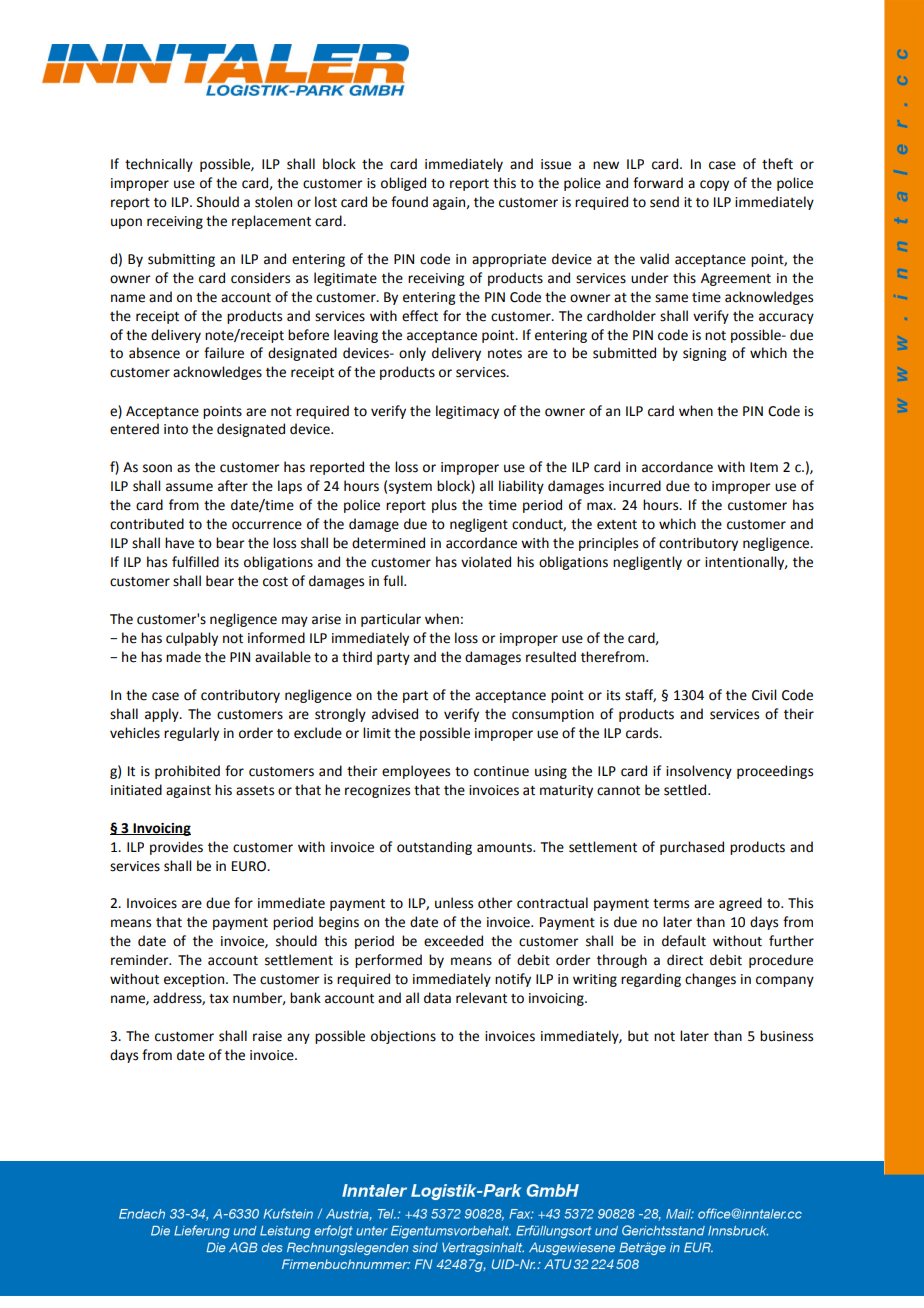 This screenshot has width=924, height=1308. What do you see at coordinates (409, 202) in the screenshot?
I see `found` at bounding box center [409, 202].
